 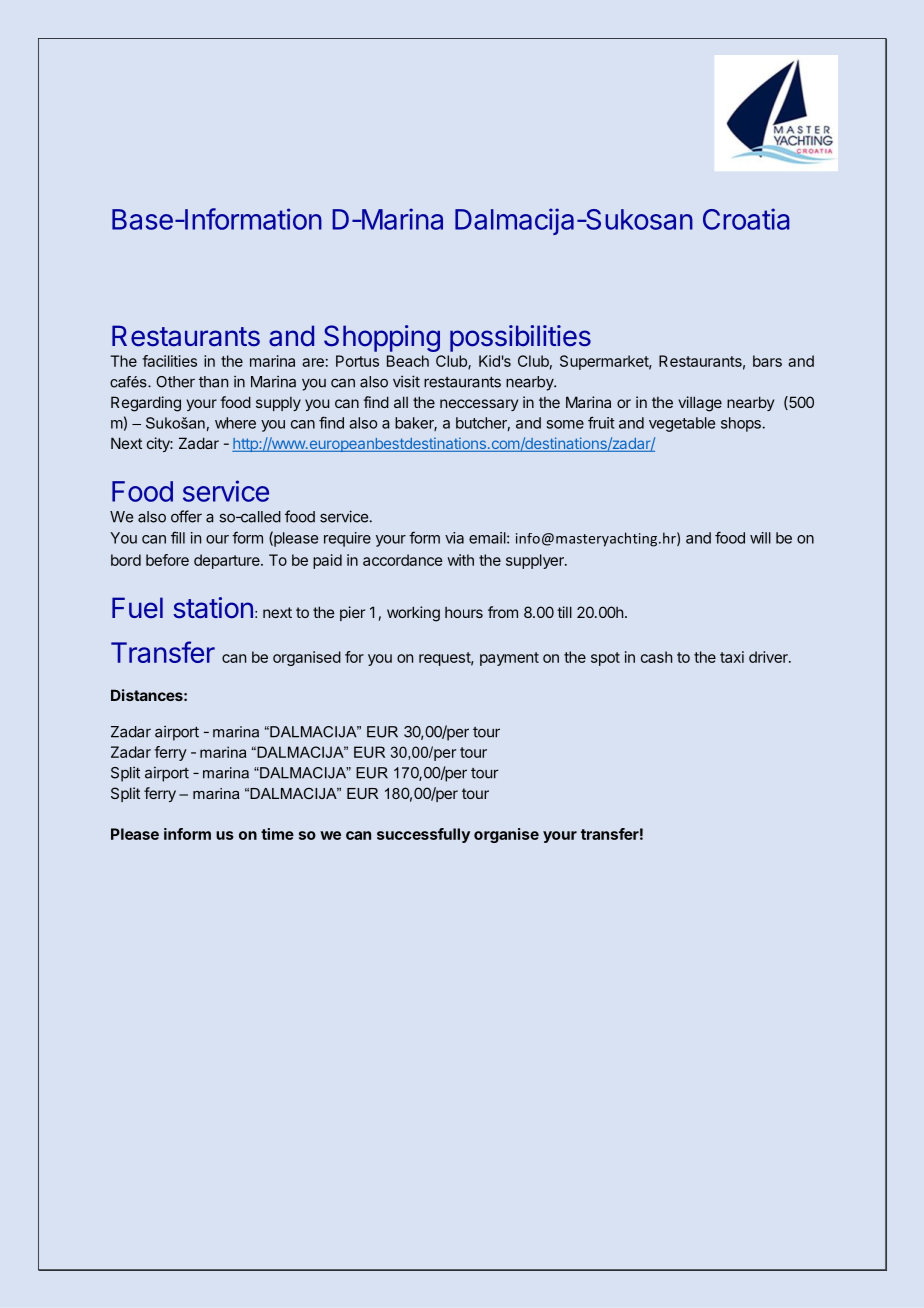 I want to click on Beach, so click(x=408, y=361).
